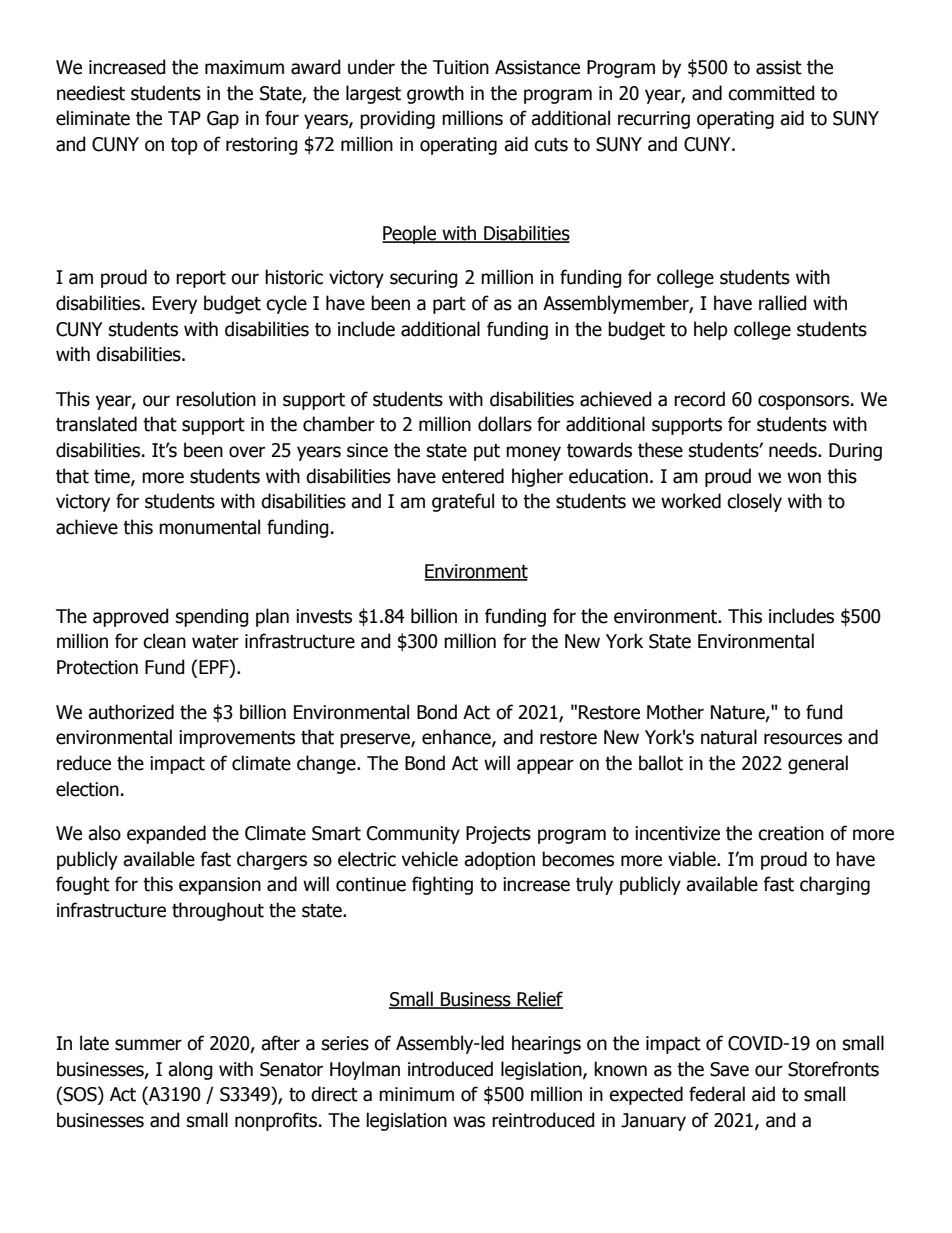 This screenshot has height=1233, width=952. Describe the element at coordinates (498, 835) in the screenshot. I see `Projects` at that location.
